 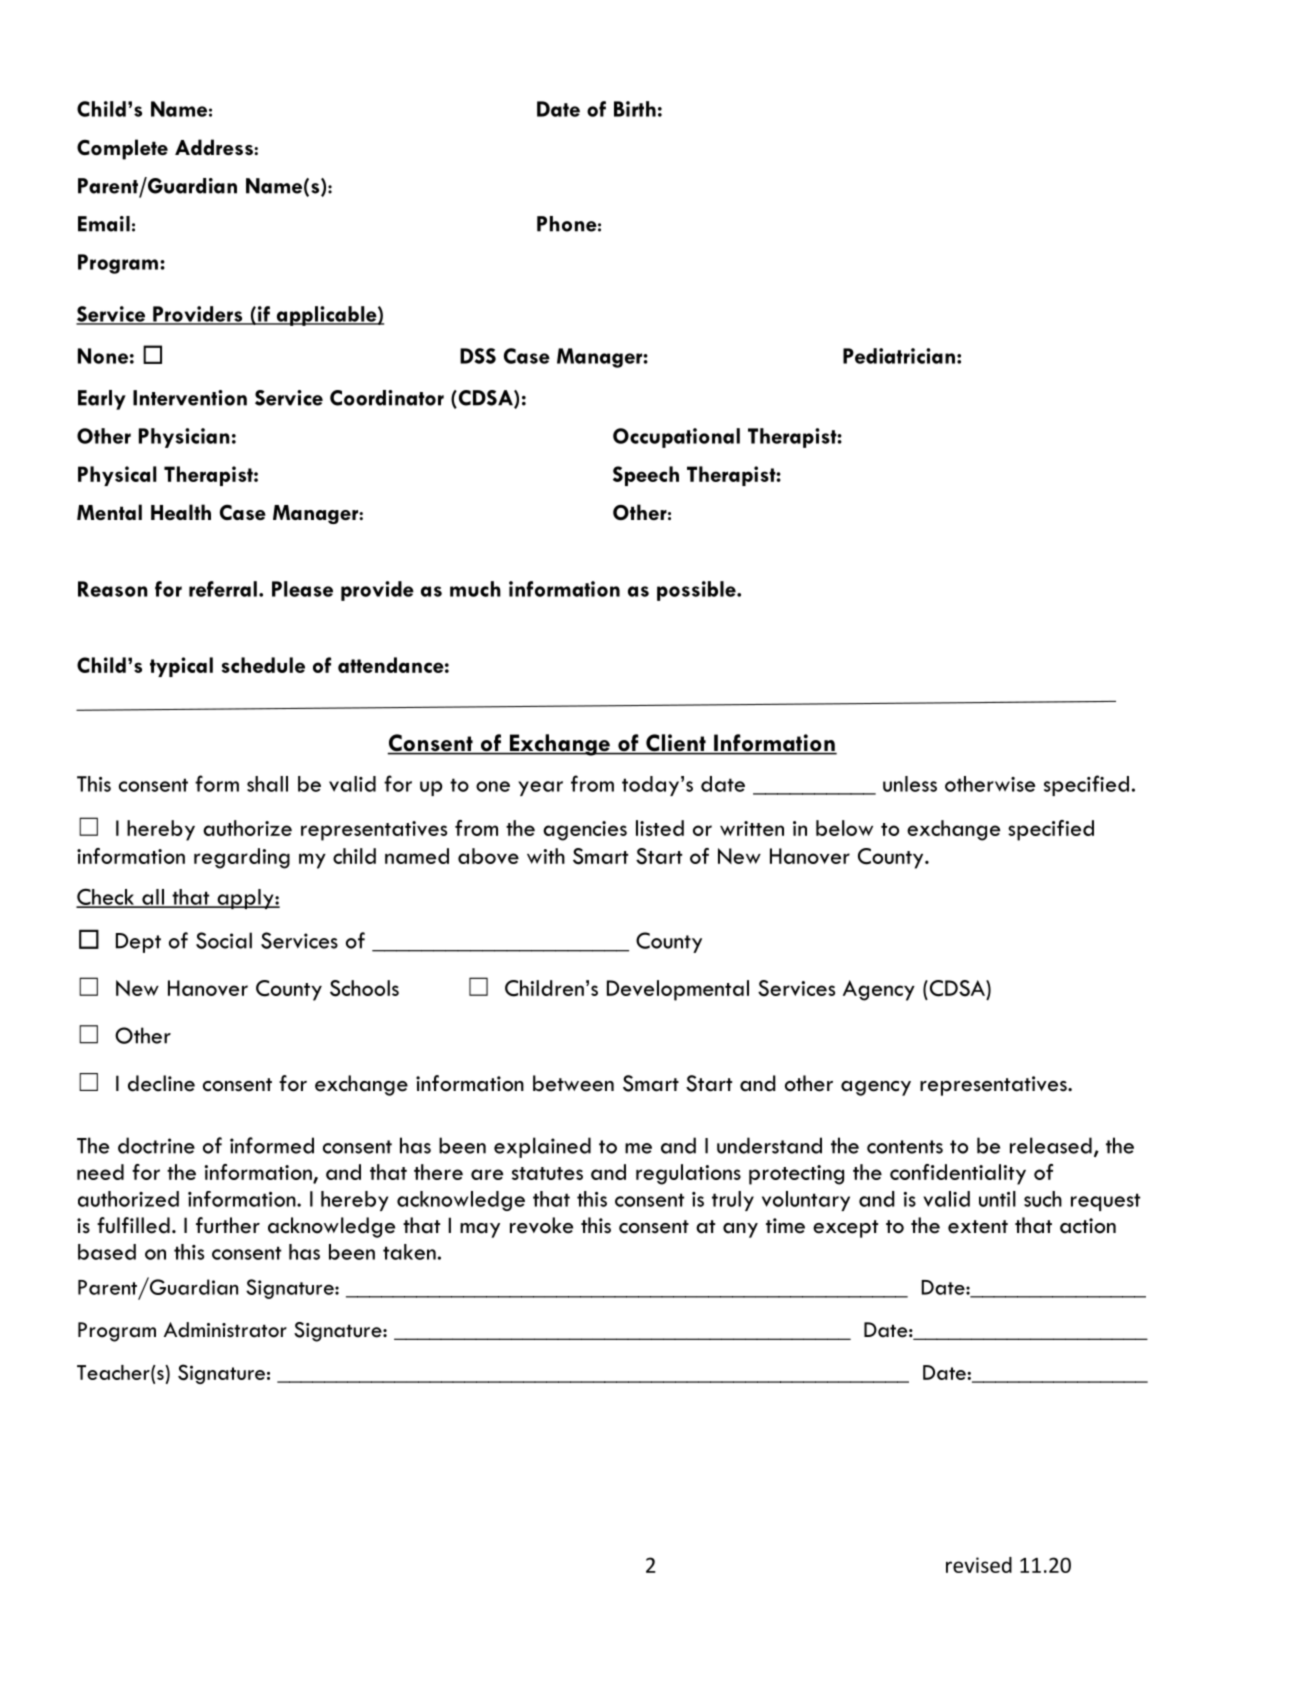 What do you see at coordinates (1051, 1145) in the screenshot?
I see `released` at bounding box center [1051, 1145].
